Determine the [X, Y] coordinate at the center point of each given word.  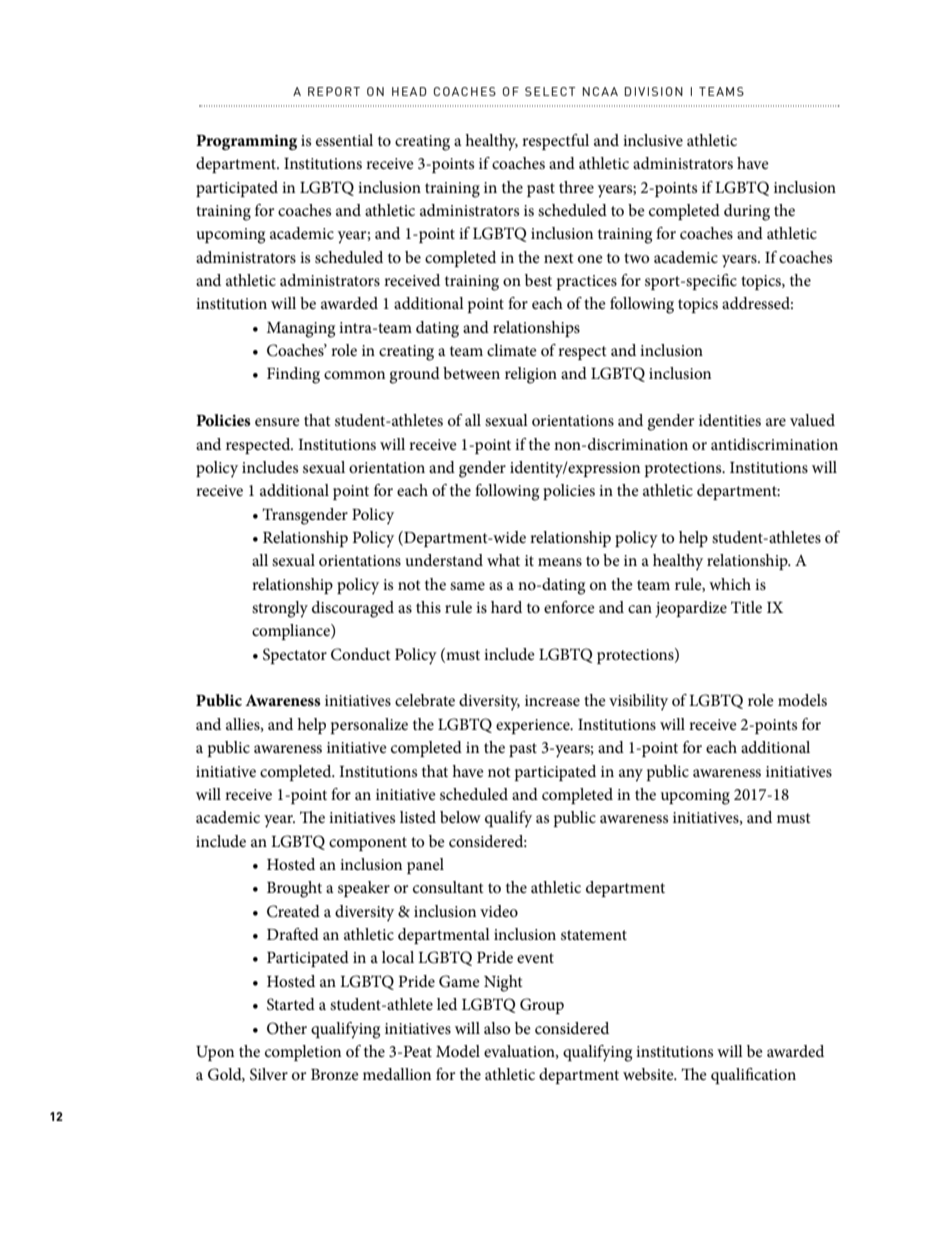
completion [303, 1053]
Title [746, 607]
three [576, 187]
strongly [280, 609]
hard [506, 607]
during [747, 212]
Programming [246, 142]
